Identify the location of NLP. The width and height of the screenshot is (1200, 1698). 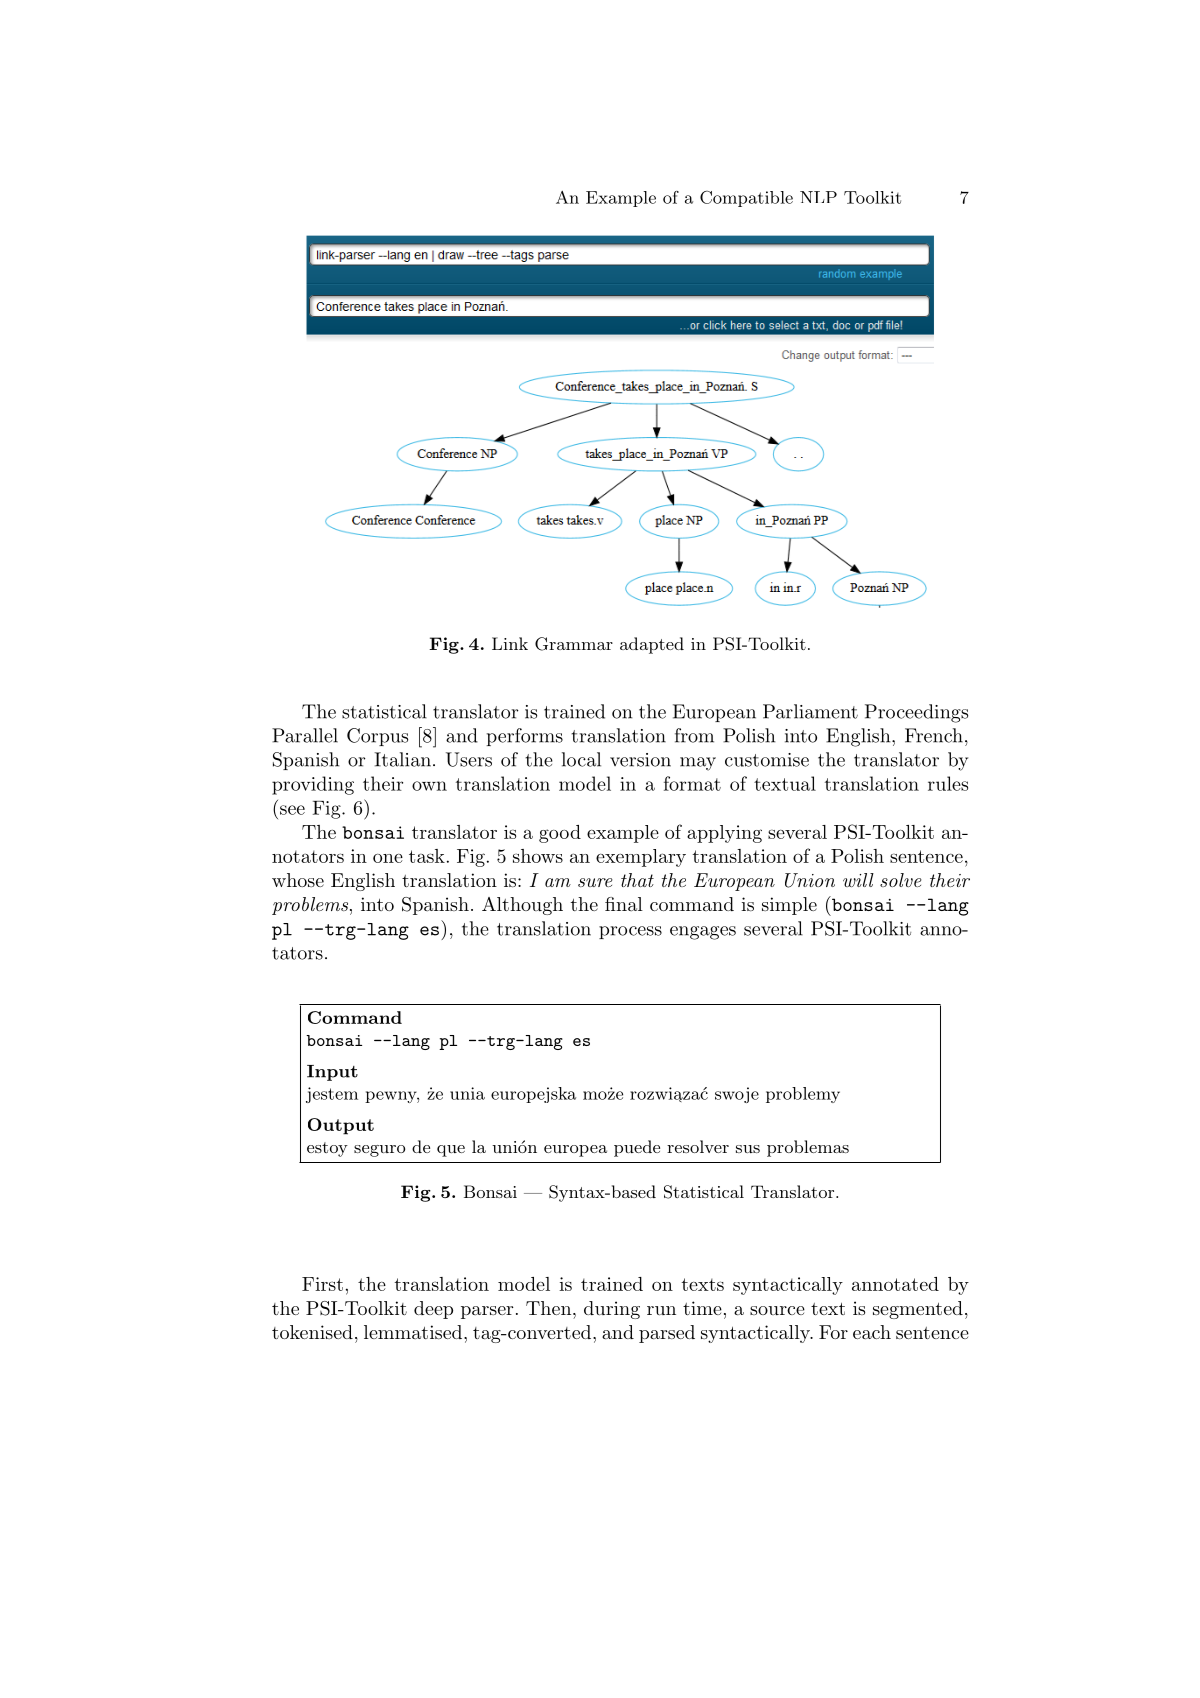
(818, 197).
